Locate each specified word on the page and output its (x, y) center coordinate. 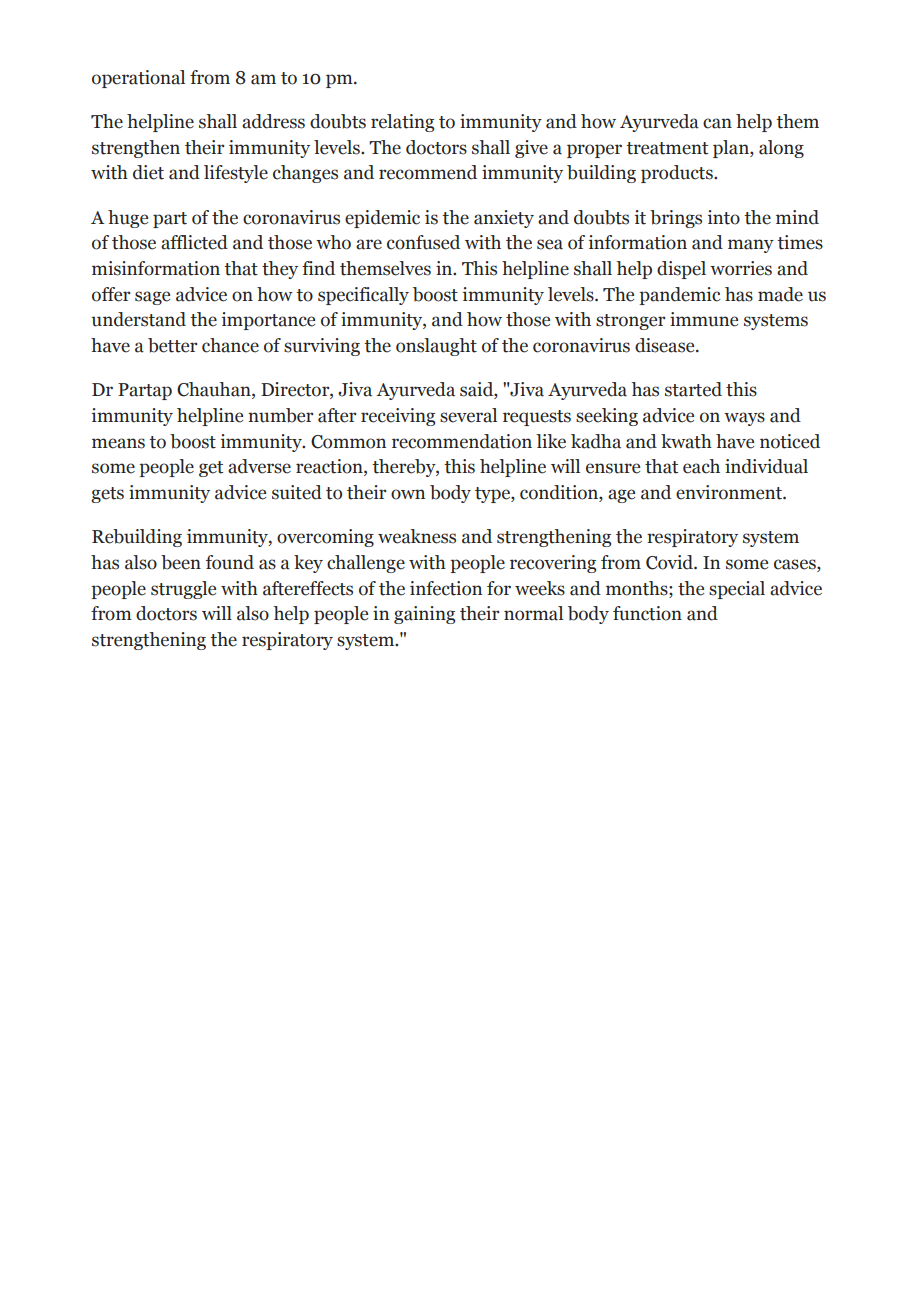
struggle (183, 590)
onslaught (436, 347)
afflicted (194, 242)
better (173, 345)
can (717, 123)
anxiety (504, 219)
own (408, 494)
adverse (259, 466)
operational (138, 79)
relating (402, 123)
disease (666, 345)
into (724, 217)
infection (446, 588)
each (701, 466)
